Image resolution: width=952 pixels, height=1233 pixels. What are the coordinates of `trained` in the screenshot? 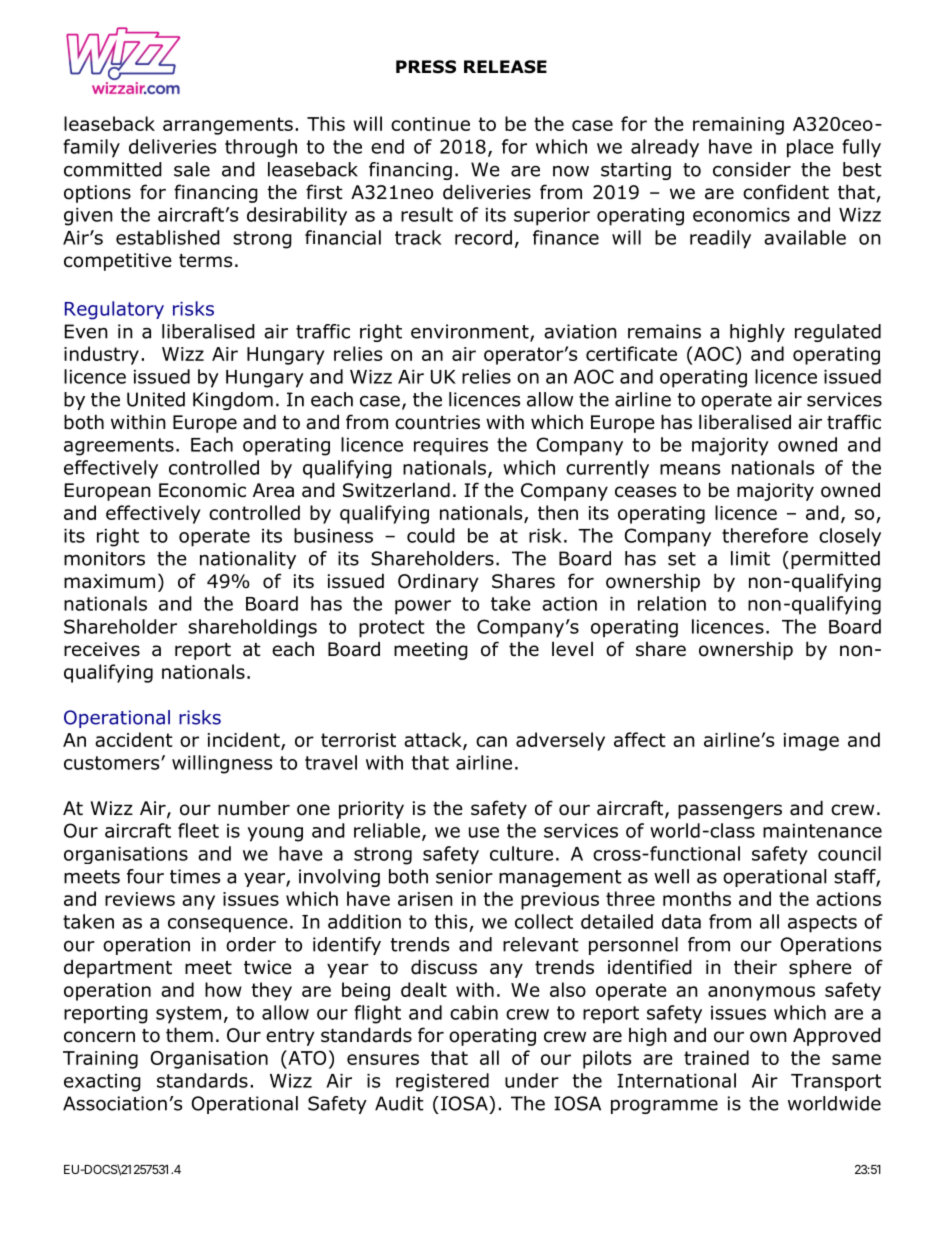 It's located at (716, 1057).
